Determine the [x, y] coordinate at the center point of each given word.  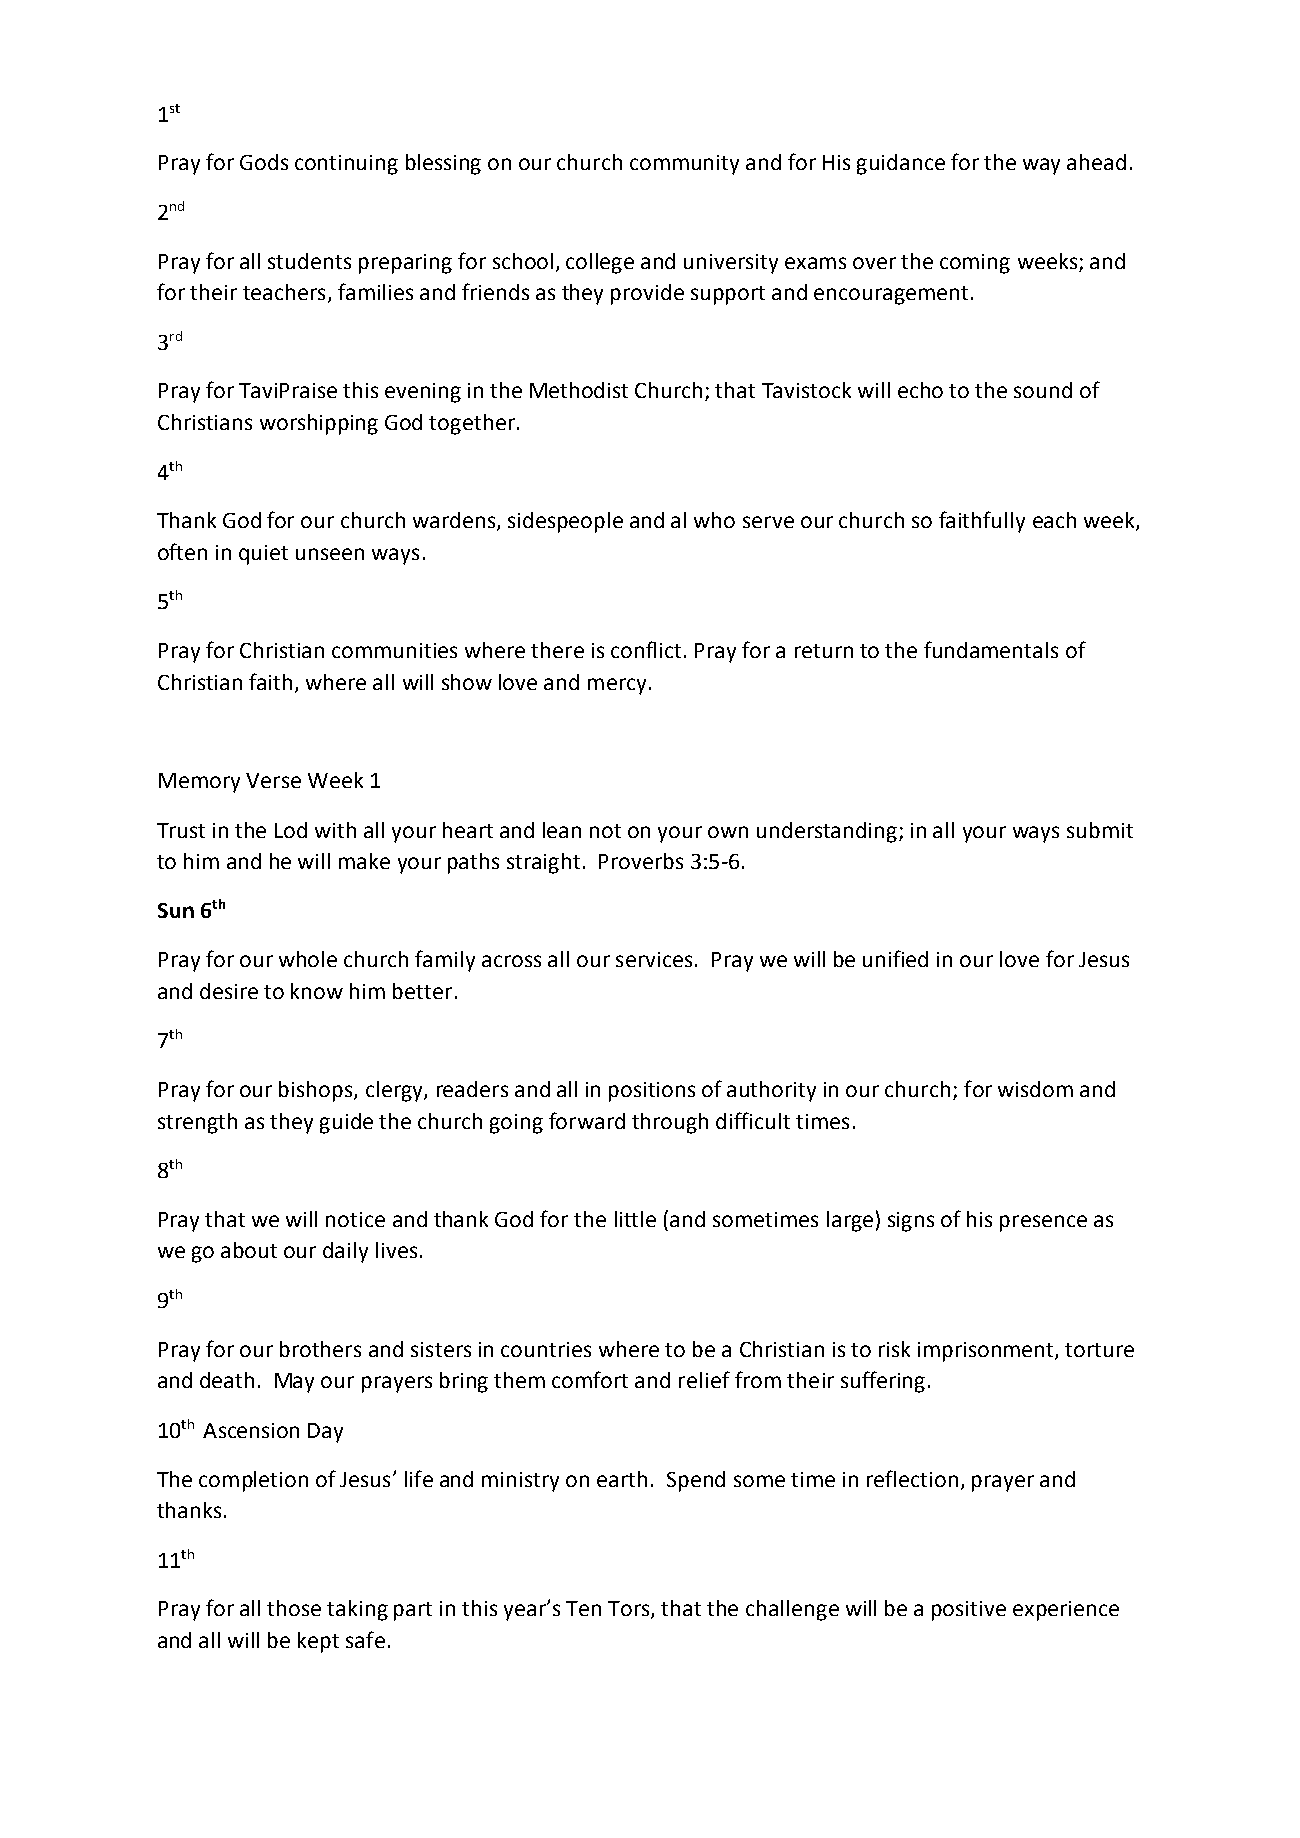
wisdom [1035, 1089]
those [294, 1608]
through [670, 1123]
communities [394, 650]
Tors [630, 1610]
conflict [646, 649]
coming [975, 264]
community [684, 165]
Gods [264, 162]
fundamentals [991, 649]
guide [346, 1123]
